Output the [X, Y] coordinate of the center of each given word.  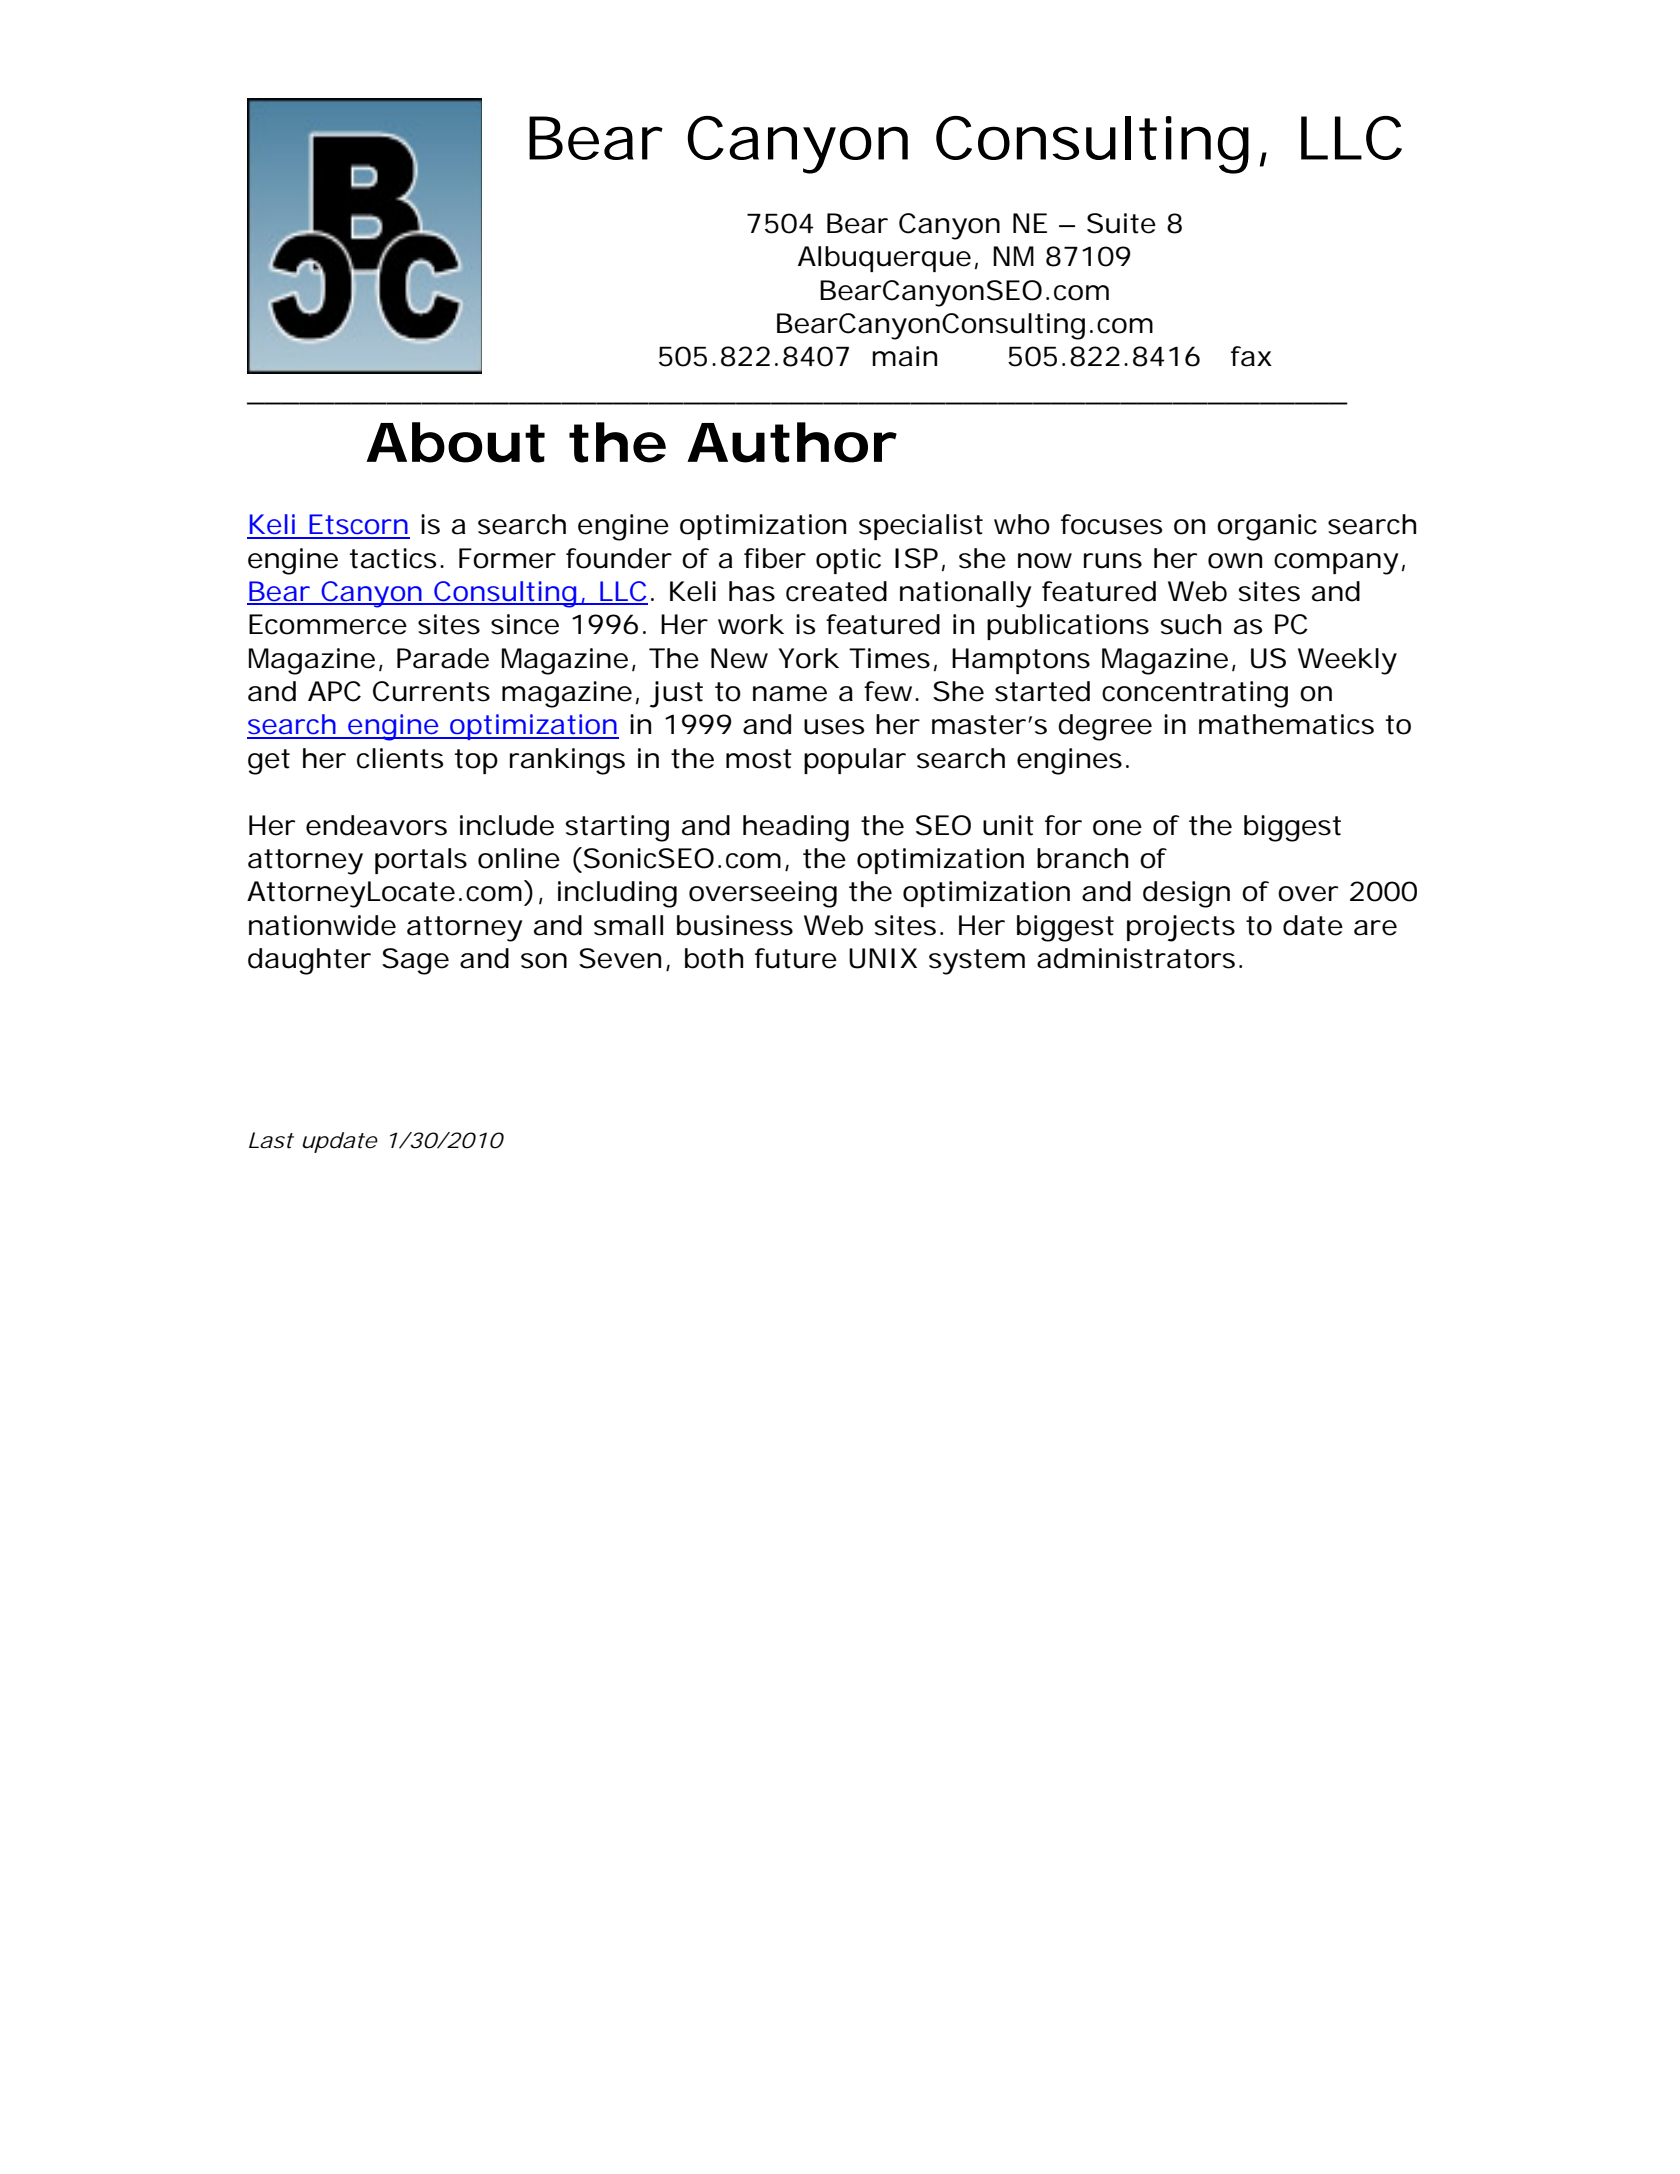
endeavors [376, 825]
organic [1267, 527]
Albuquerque [884, 259]
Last [271, 1140]
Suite [1121, 223]
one [1117, 828]
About [455, 442]
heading [796, 828]
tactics [393, 558]
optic [848, 561]
